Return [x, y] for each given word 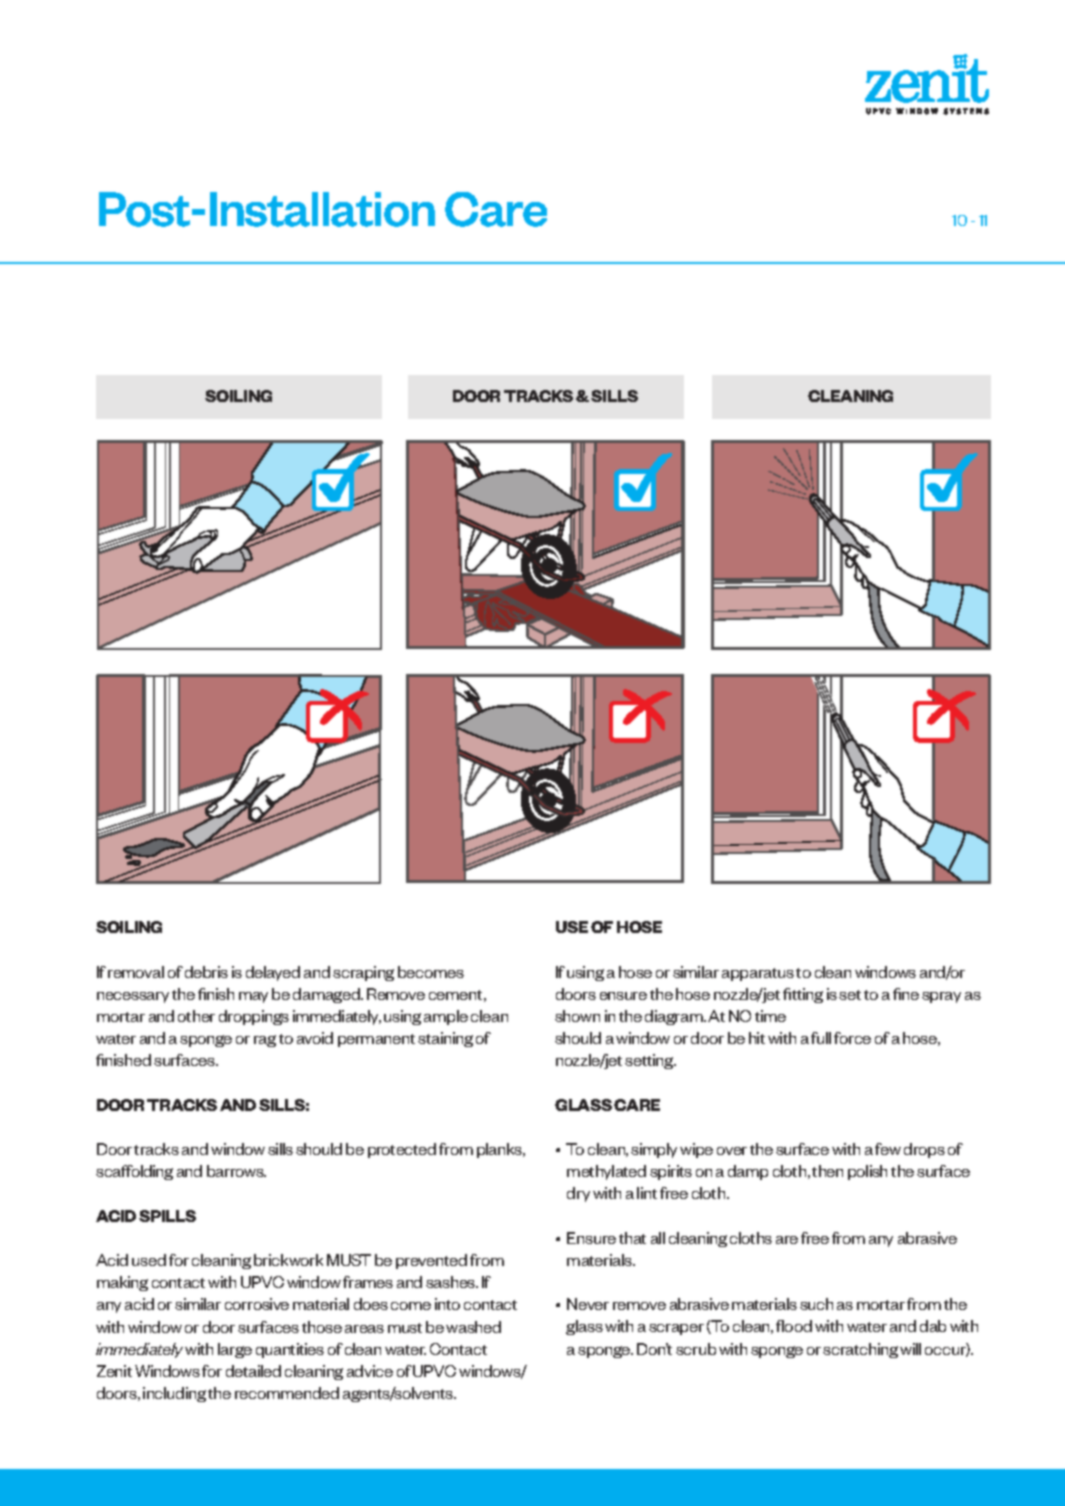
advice [370, 1371]
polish [867, 1172]
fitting [803, 995]
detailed [253, 1371]
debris [206, 972]
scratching [860, 1350]
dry [578, 1194]
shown [577, 1016]
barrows [236, 1171]
